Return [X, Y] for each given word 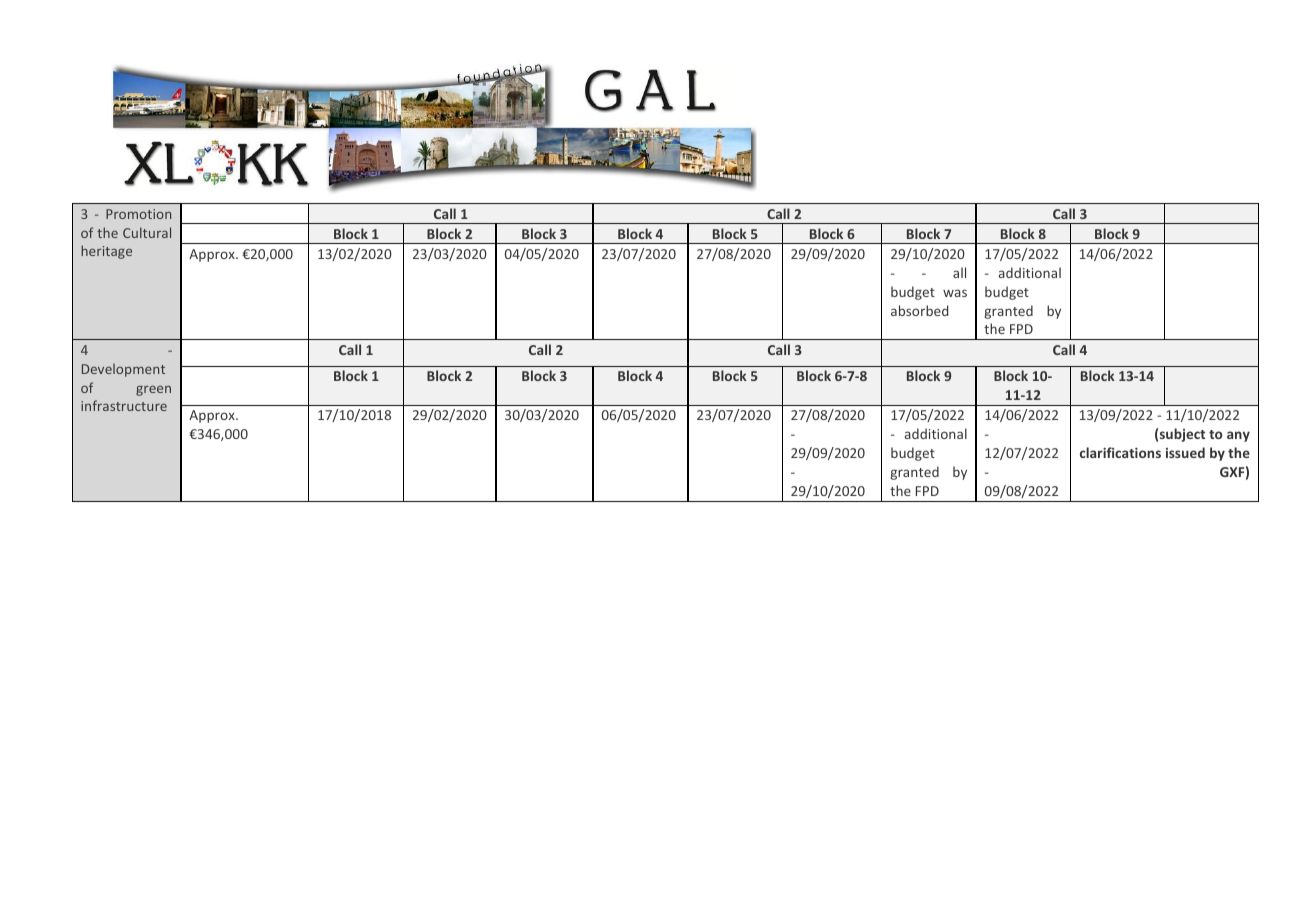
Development [123, 370]
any [1238, 436]
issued [1185, 452]
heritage [106, 252]
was [955, 293]
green [153, 390]
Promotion [138, 214]
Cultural [147, 232]
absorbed [919, 310]
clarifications [1120, 452]
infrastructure [124, 405]
